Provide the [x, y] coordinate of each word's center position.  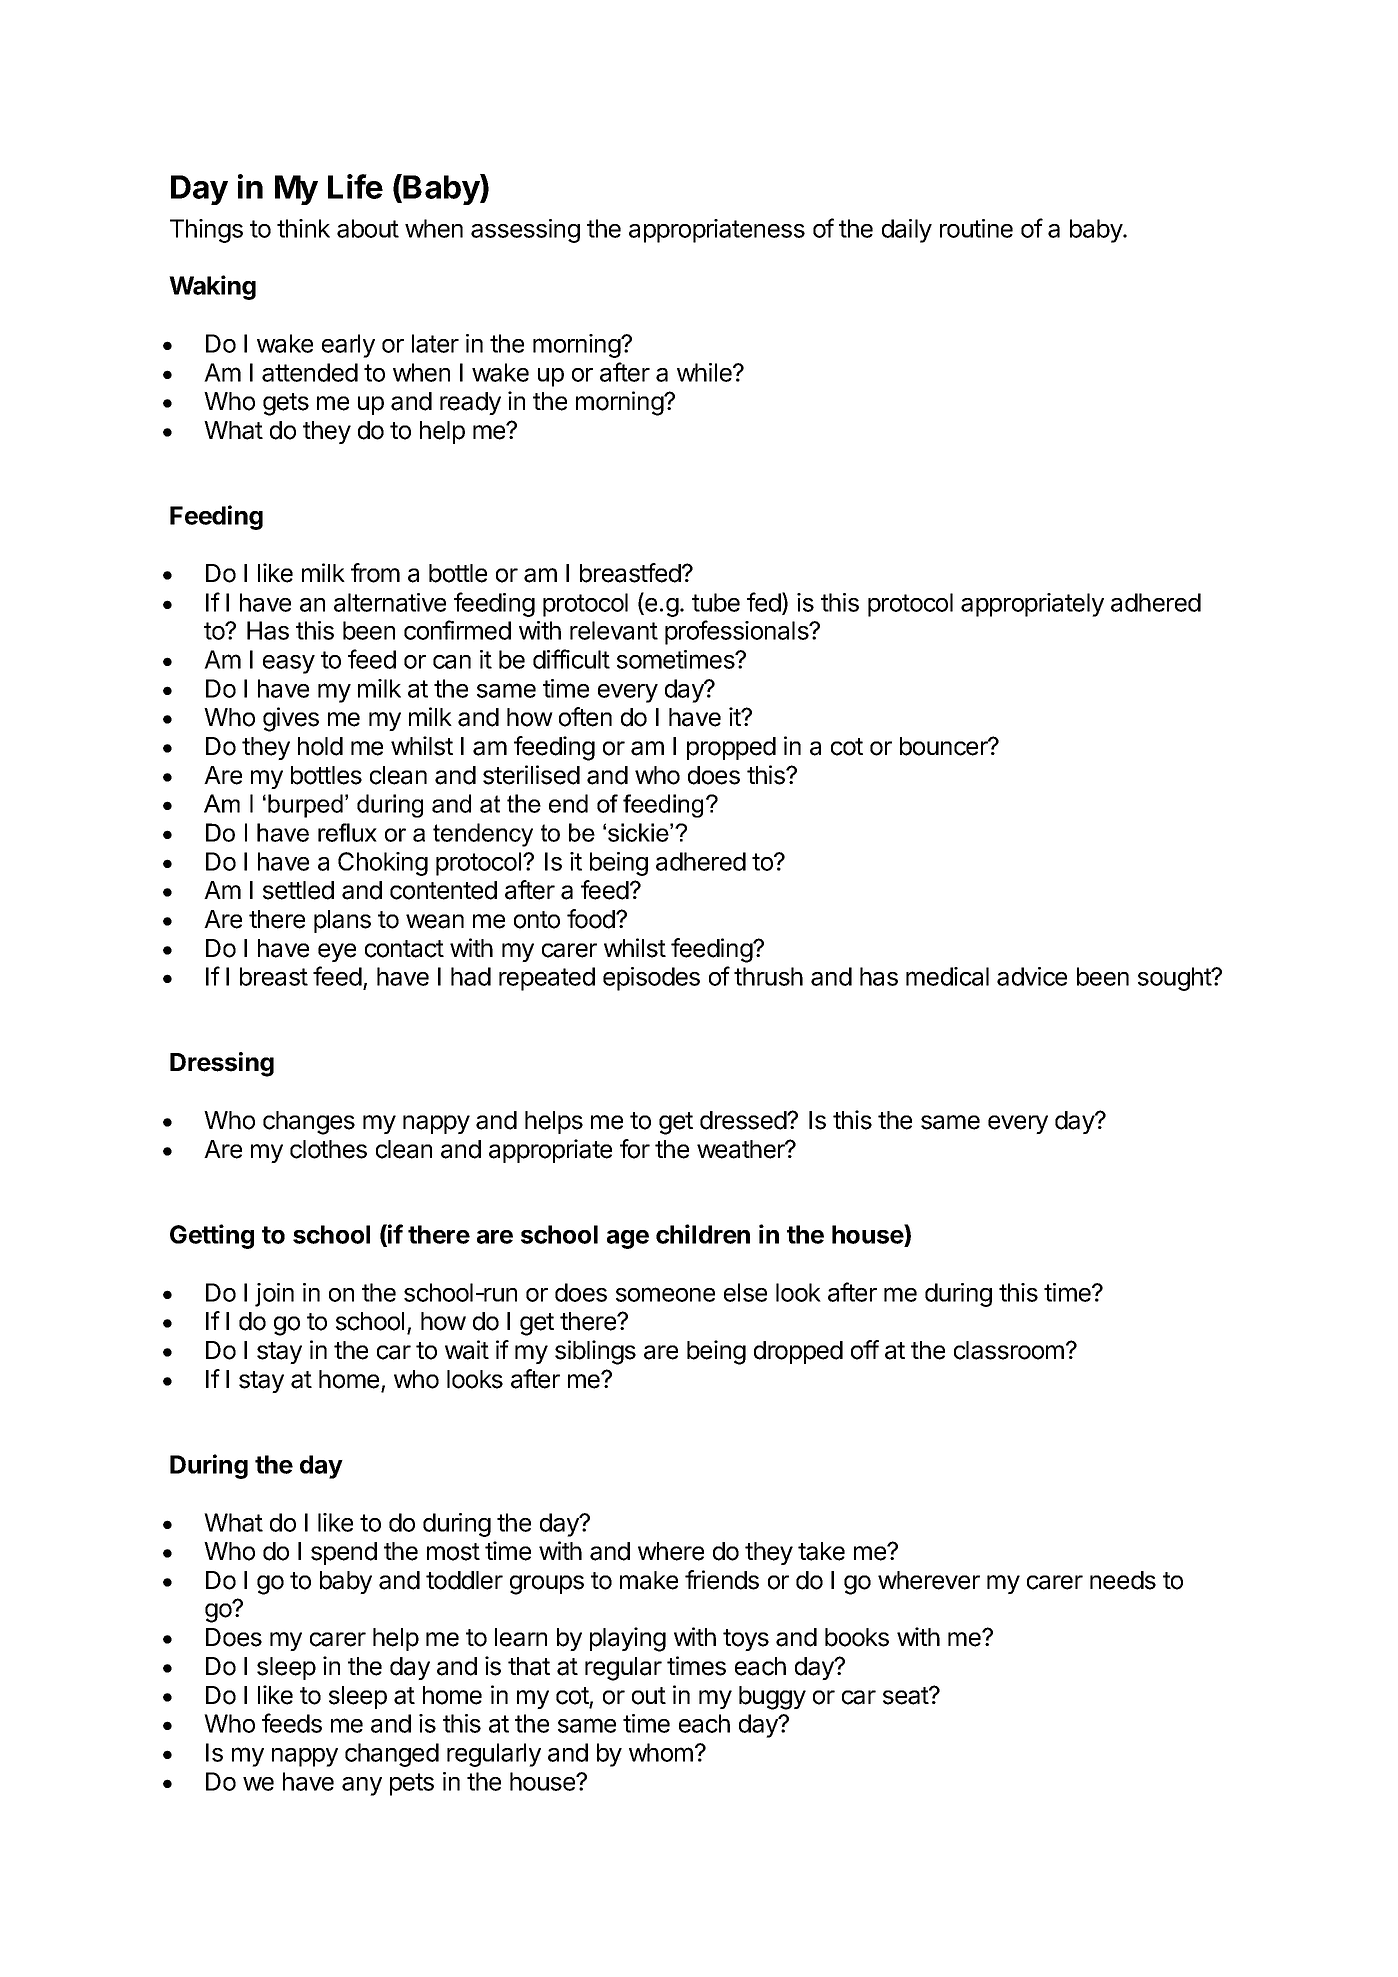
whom [661, 1752]
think [303, 228]
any [362, 1786]
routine [976, 228]
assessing [525, 231]
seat [906, 1696]
